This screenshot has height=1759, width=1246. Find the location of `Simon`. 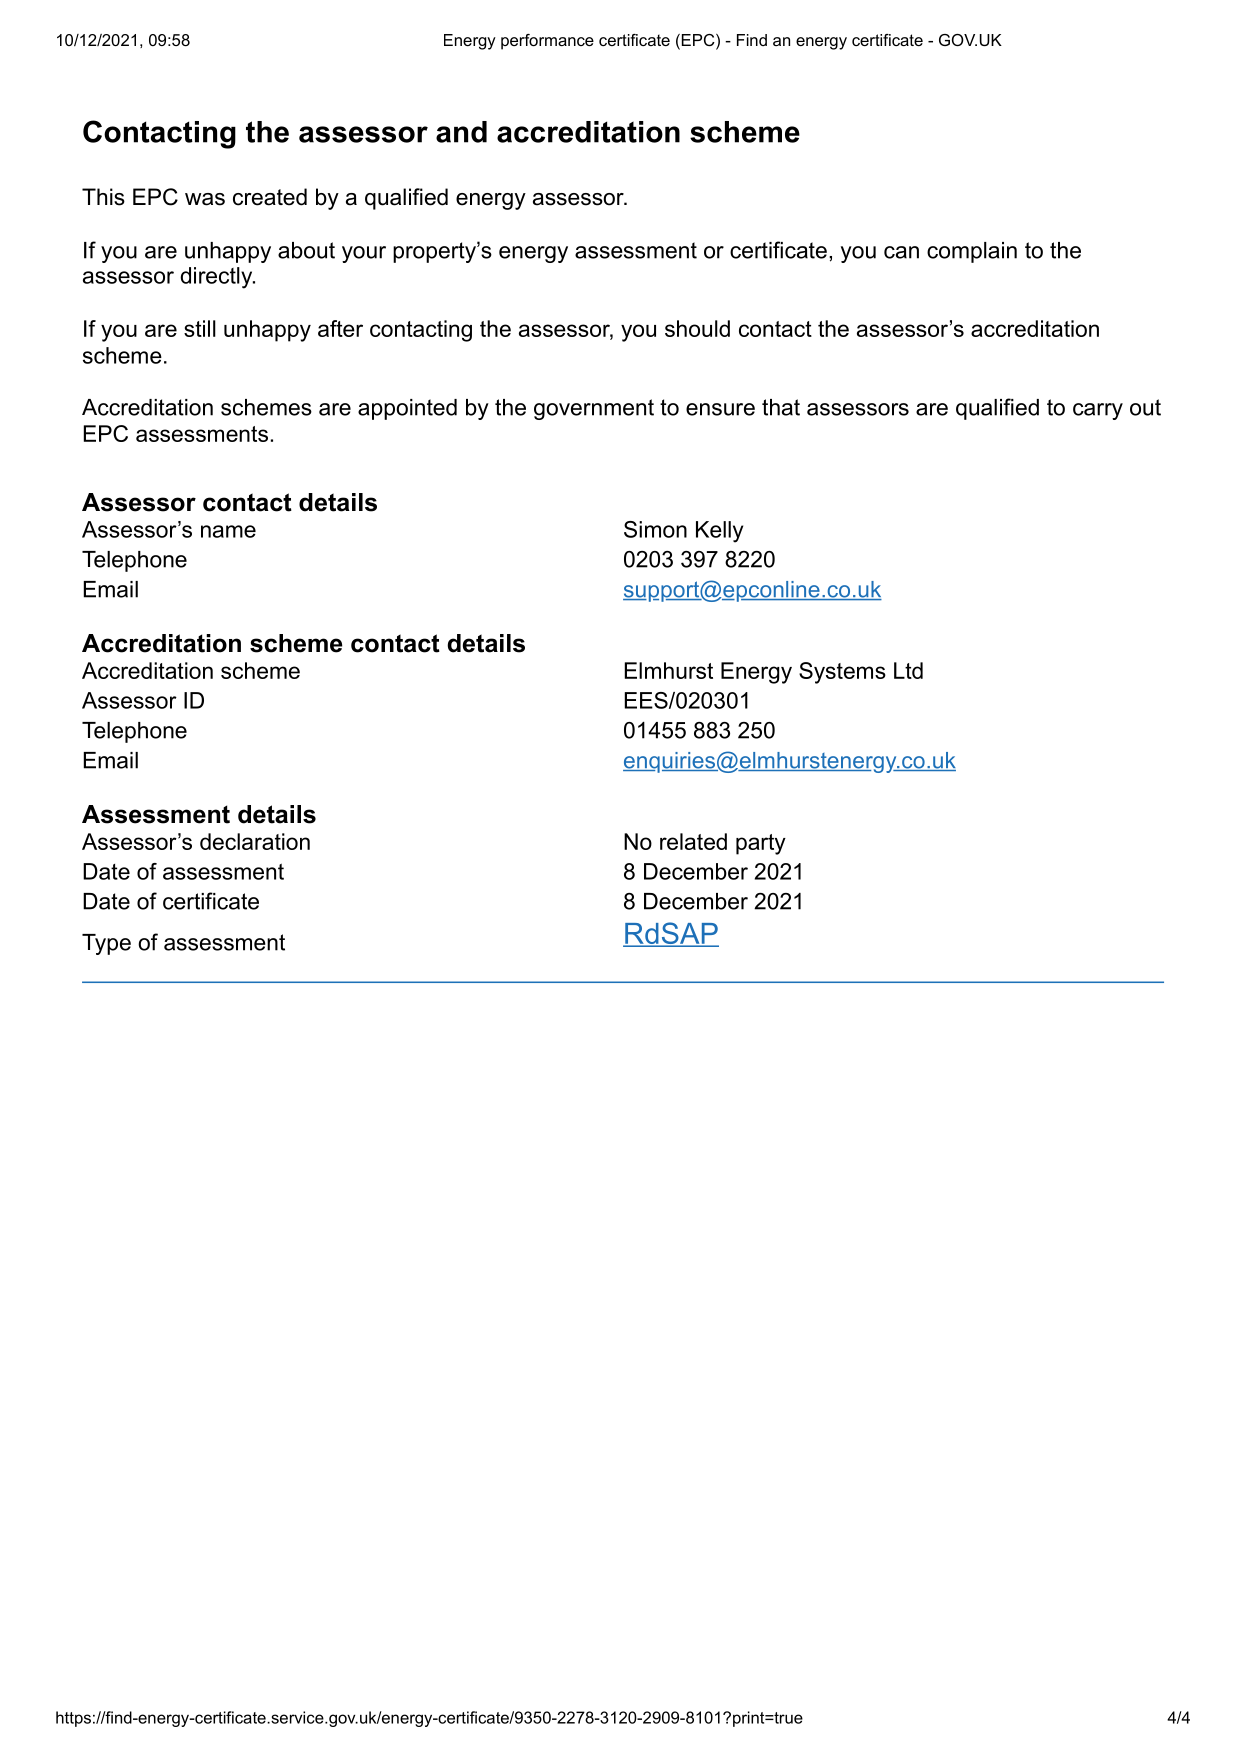

Simon is located at coordinates (655, 529).
